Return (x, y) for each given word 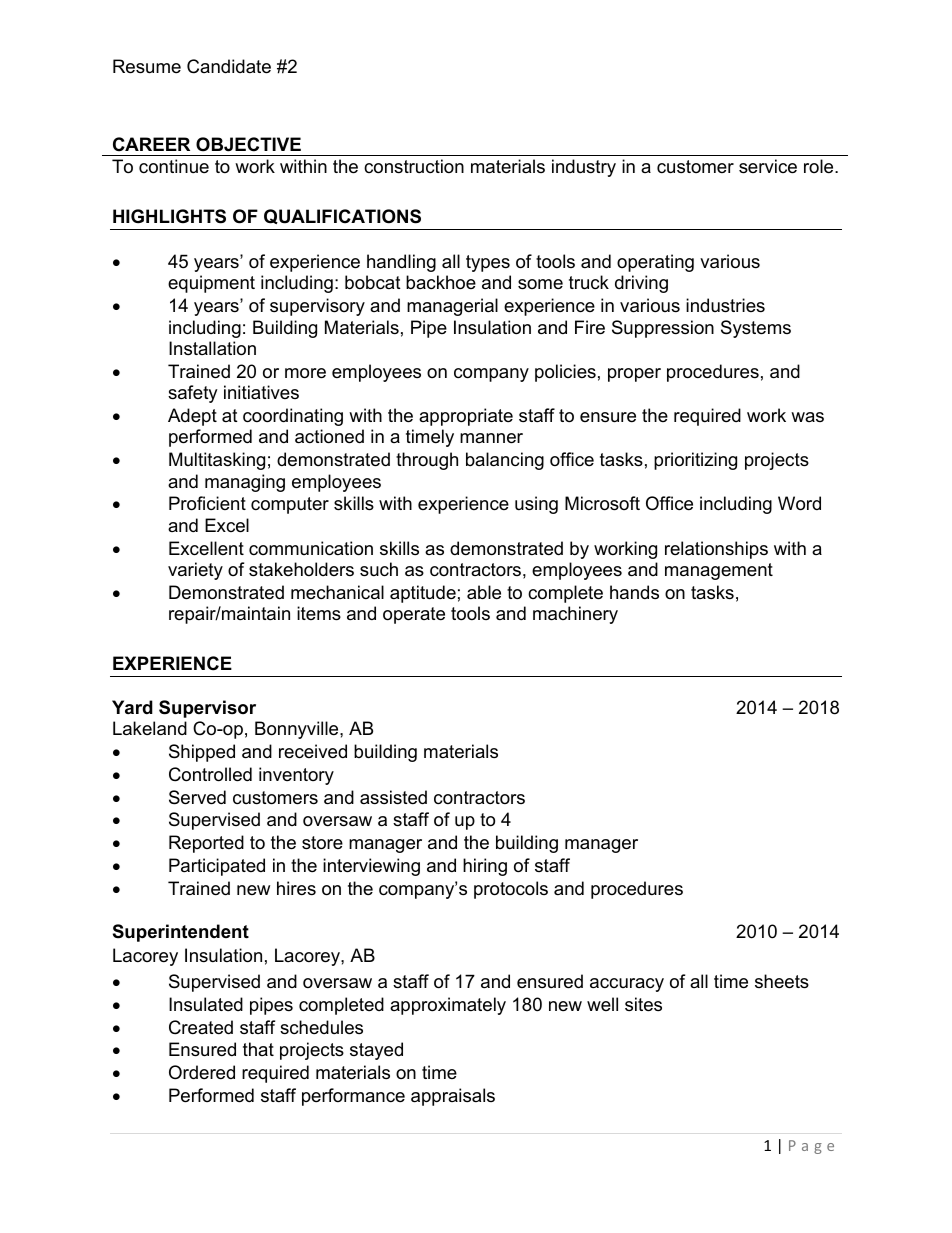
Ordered (202, 1072)
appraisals (453, 1097)
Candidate (229, 66)
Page (811, 1147)
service (768, 166)
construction (414, 166)
